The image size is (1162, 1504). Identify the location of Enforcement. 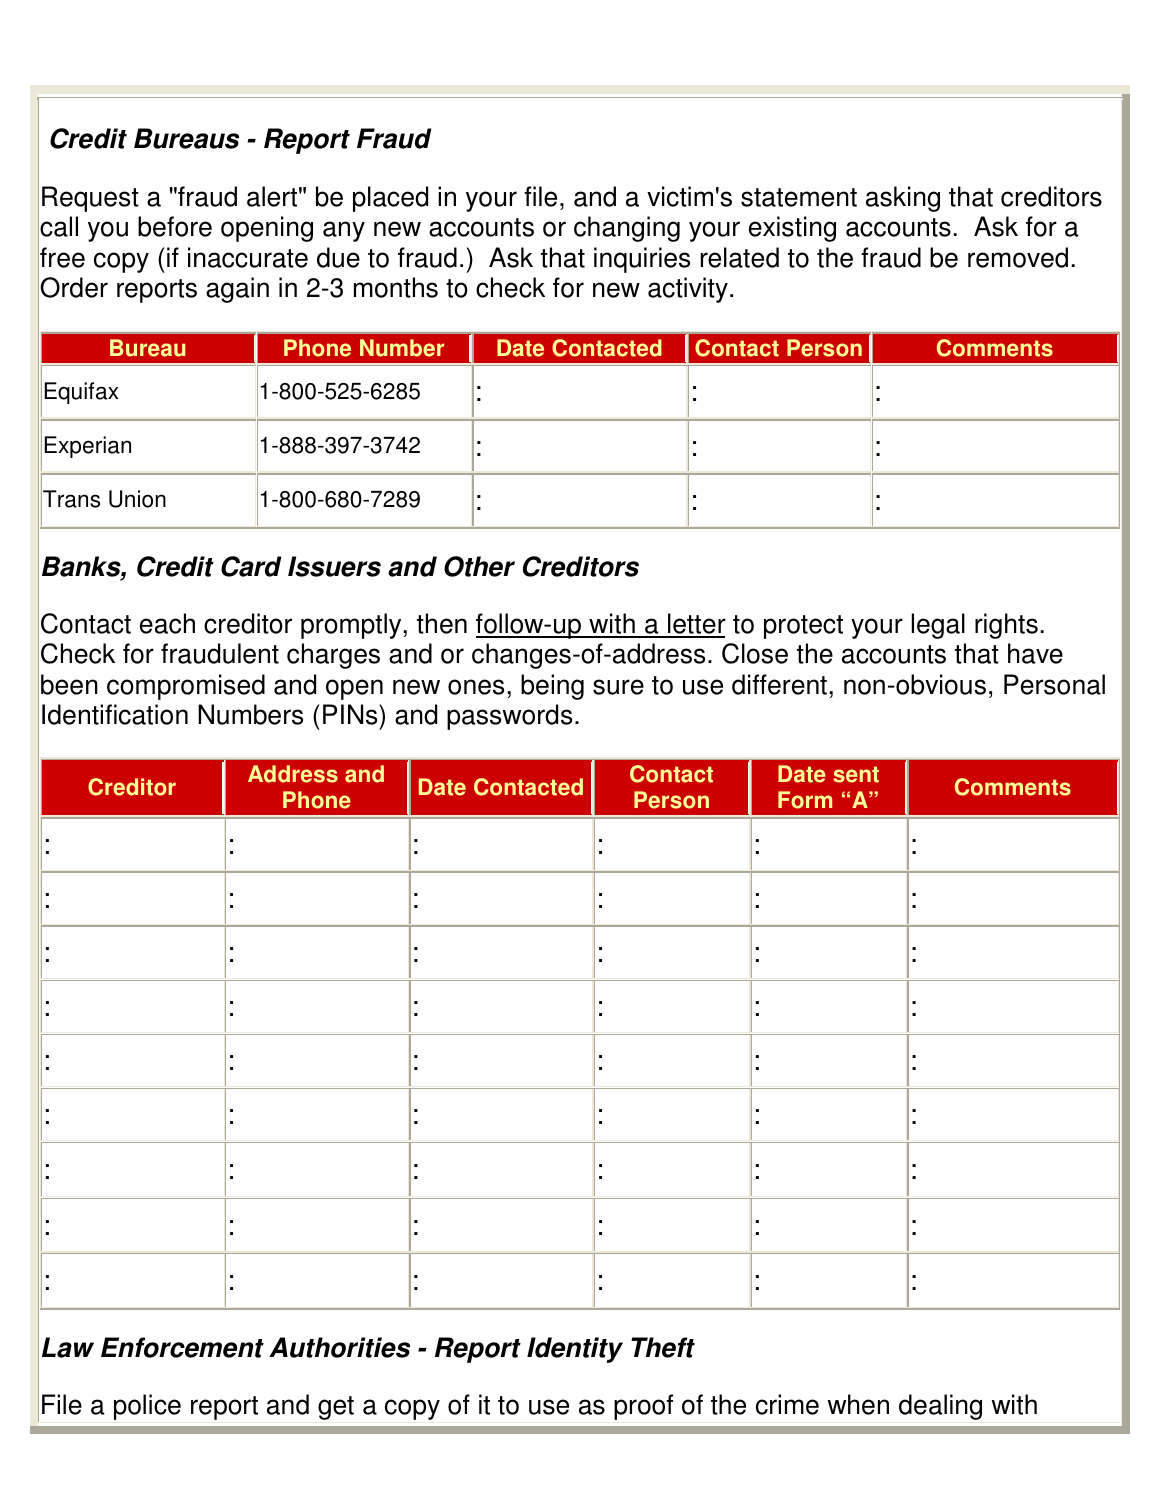
(182, 1347).
